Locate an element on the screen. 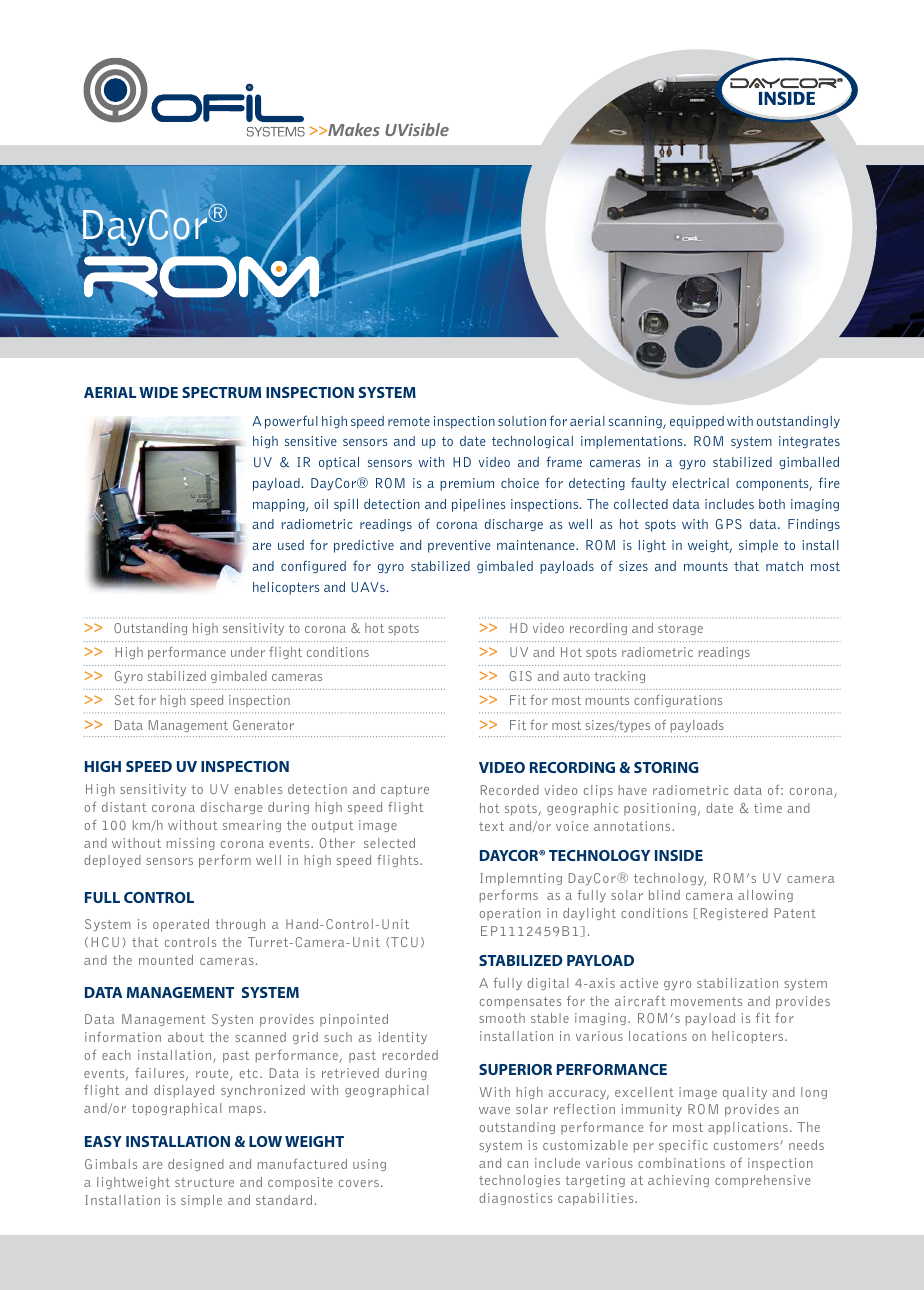 The width and height of the screenshot is (924, 1290). equipped is located at coordinates (697, 422).
